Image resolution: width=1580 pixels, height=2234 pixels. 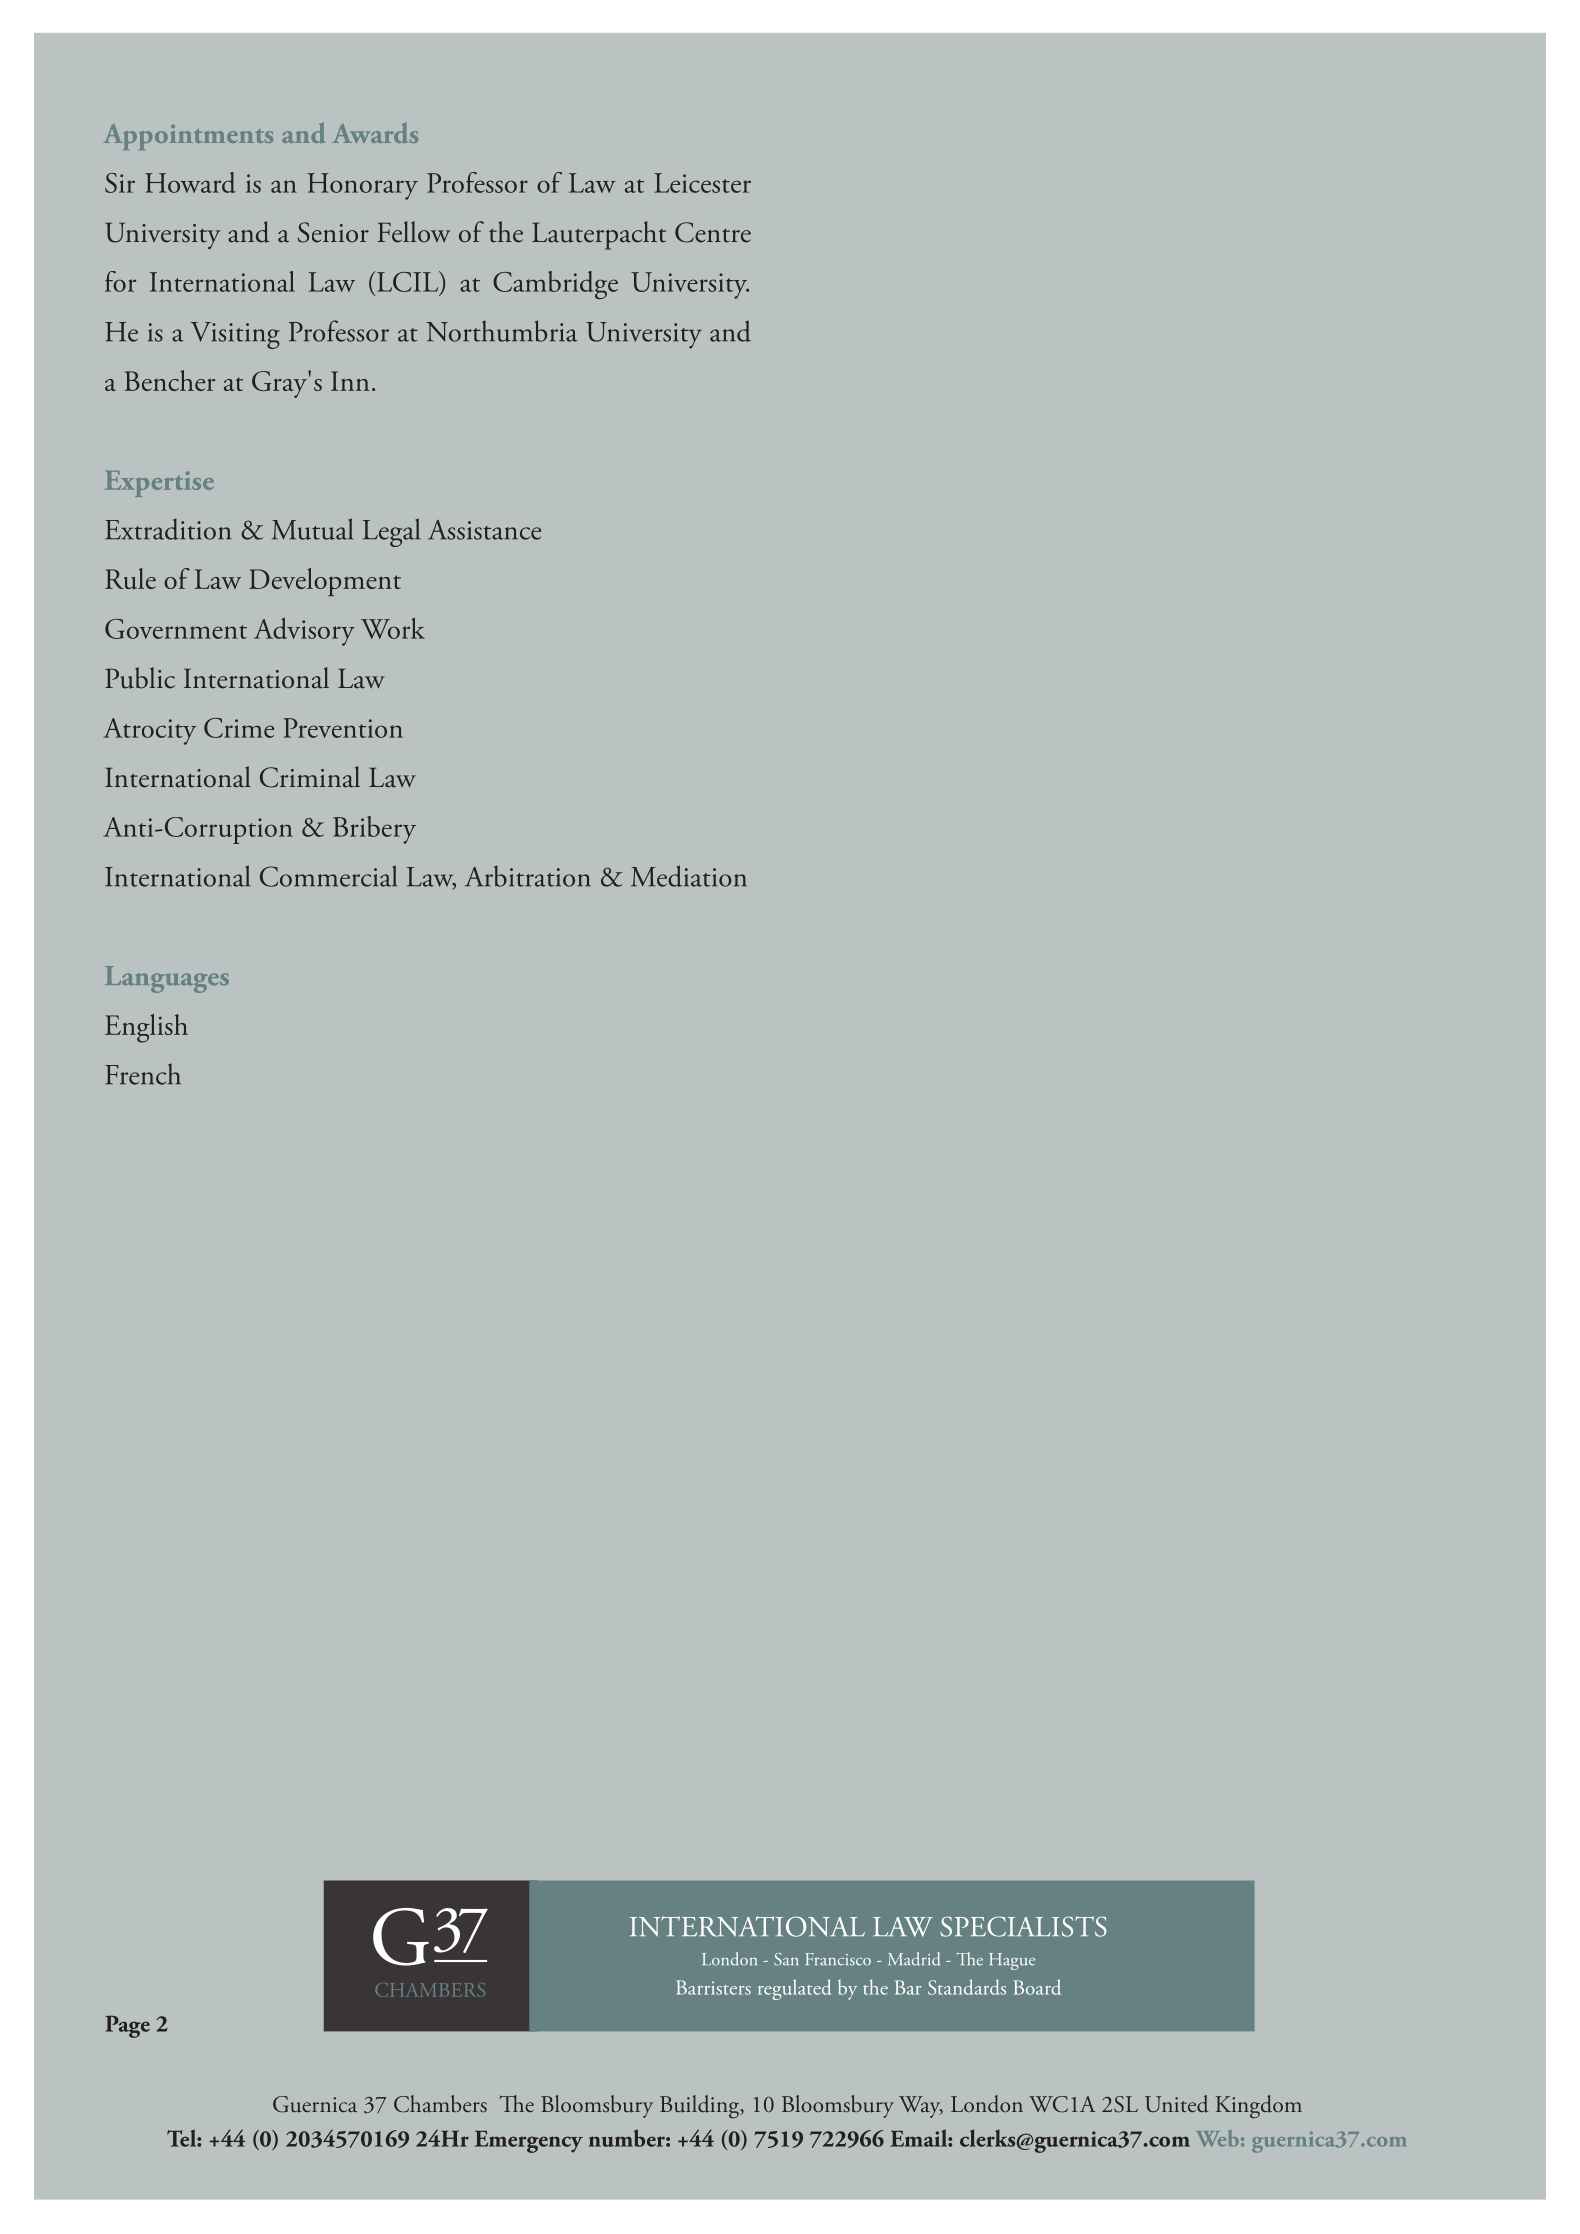 What do you see at coordinates (1023, 1926) in the screenshot?
I see `SPECIALISTS` at bounding box center [1023, 1926].
